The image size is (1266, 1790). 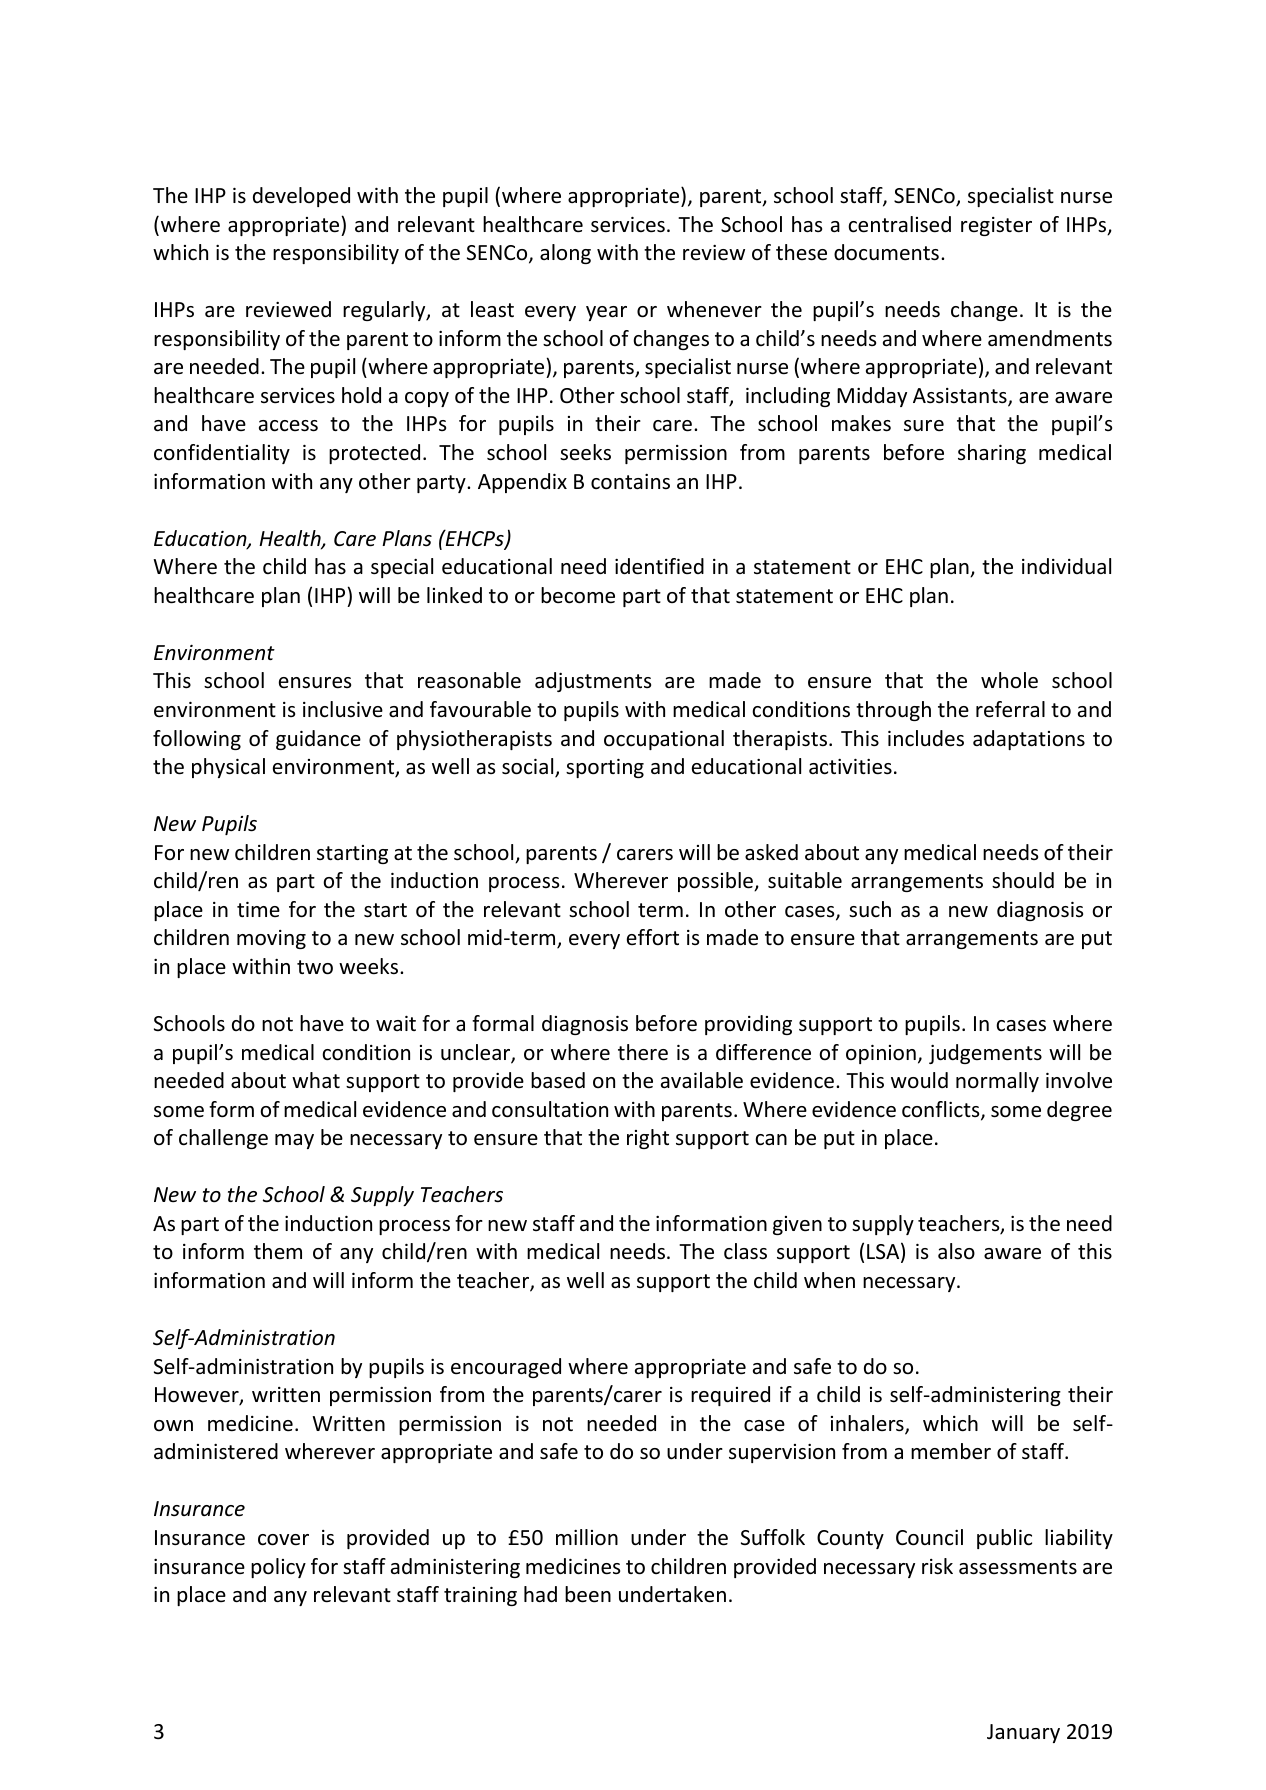 I want to click on policy, so click(x=278, y=1568).
